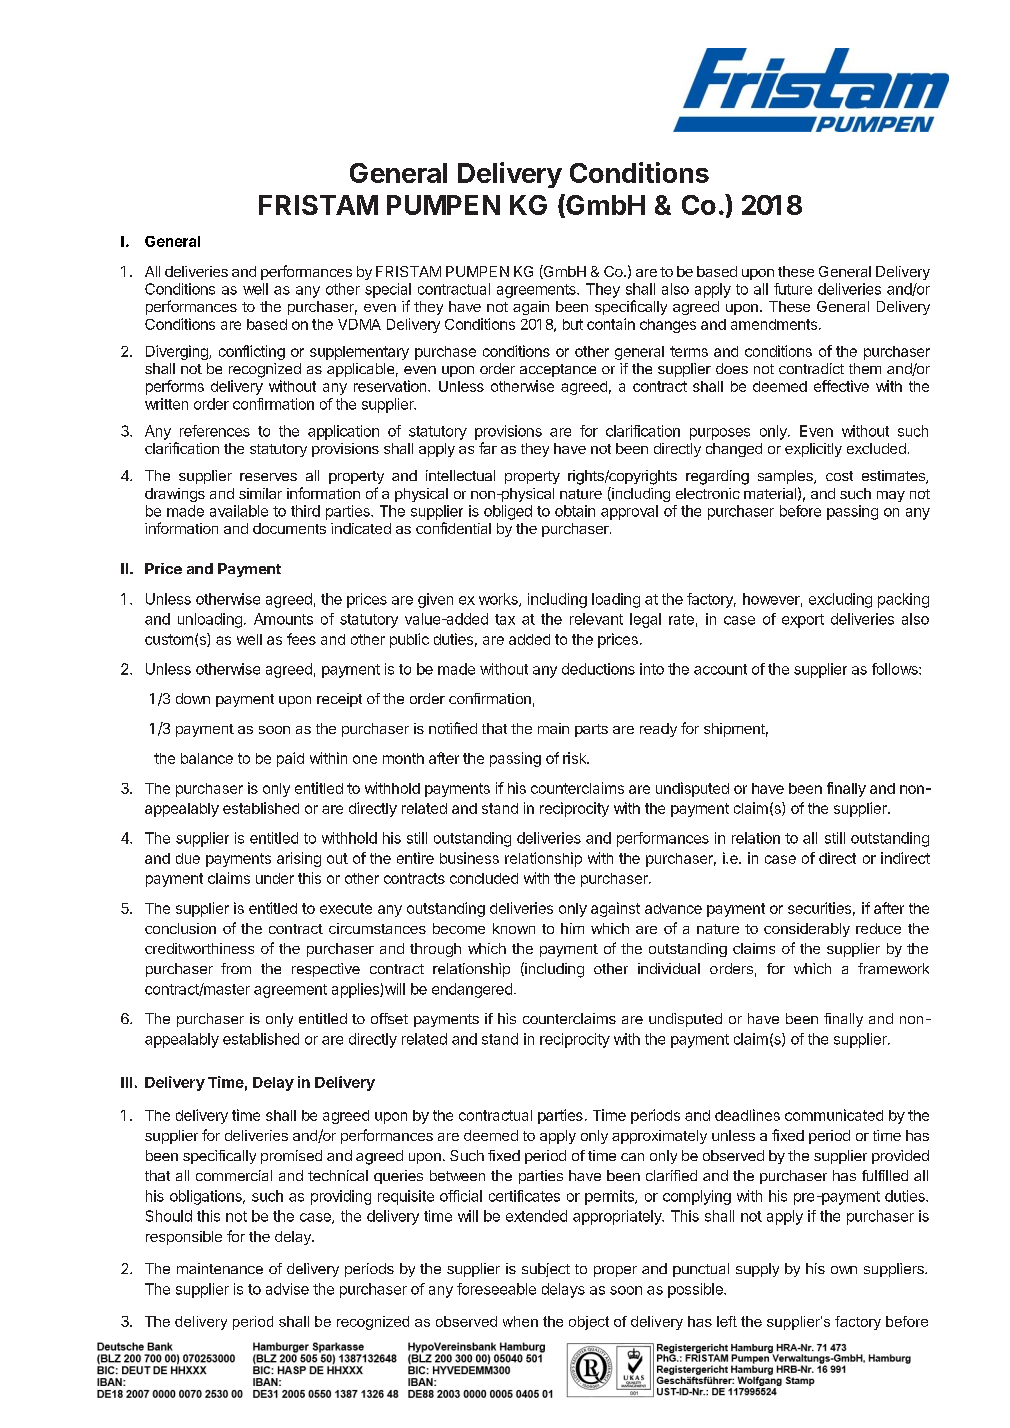  What do you see at coordinates (126, 1082) in the screenshot?
I see `III` at bounding box center [126, 1082].
